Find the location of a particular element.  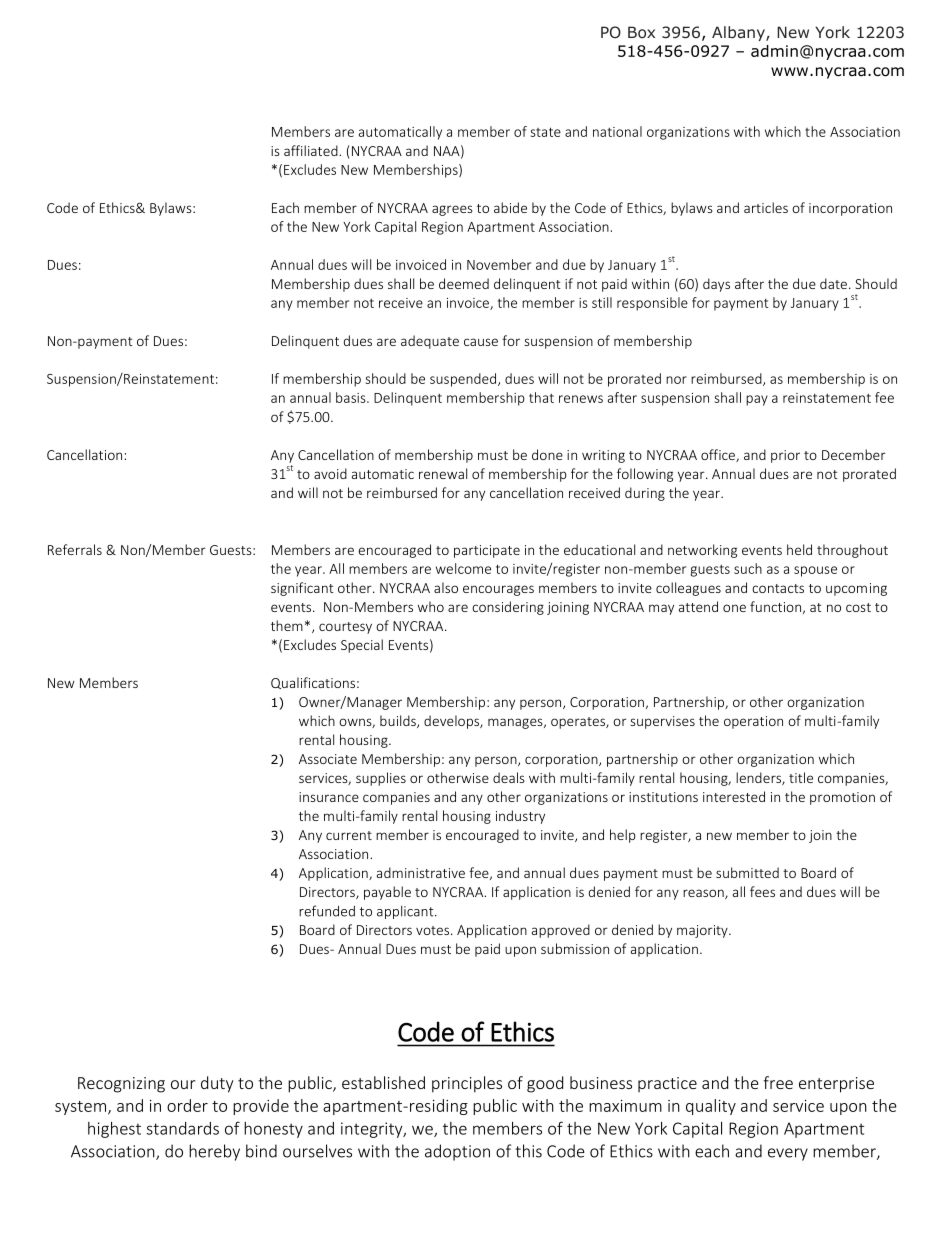

adoption is located at coordinates (457, 1152).
